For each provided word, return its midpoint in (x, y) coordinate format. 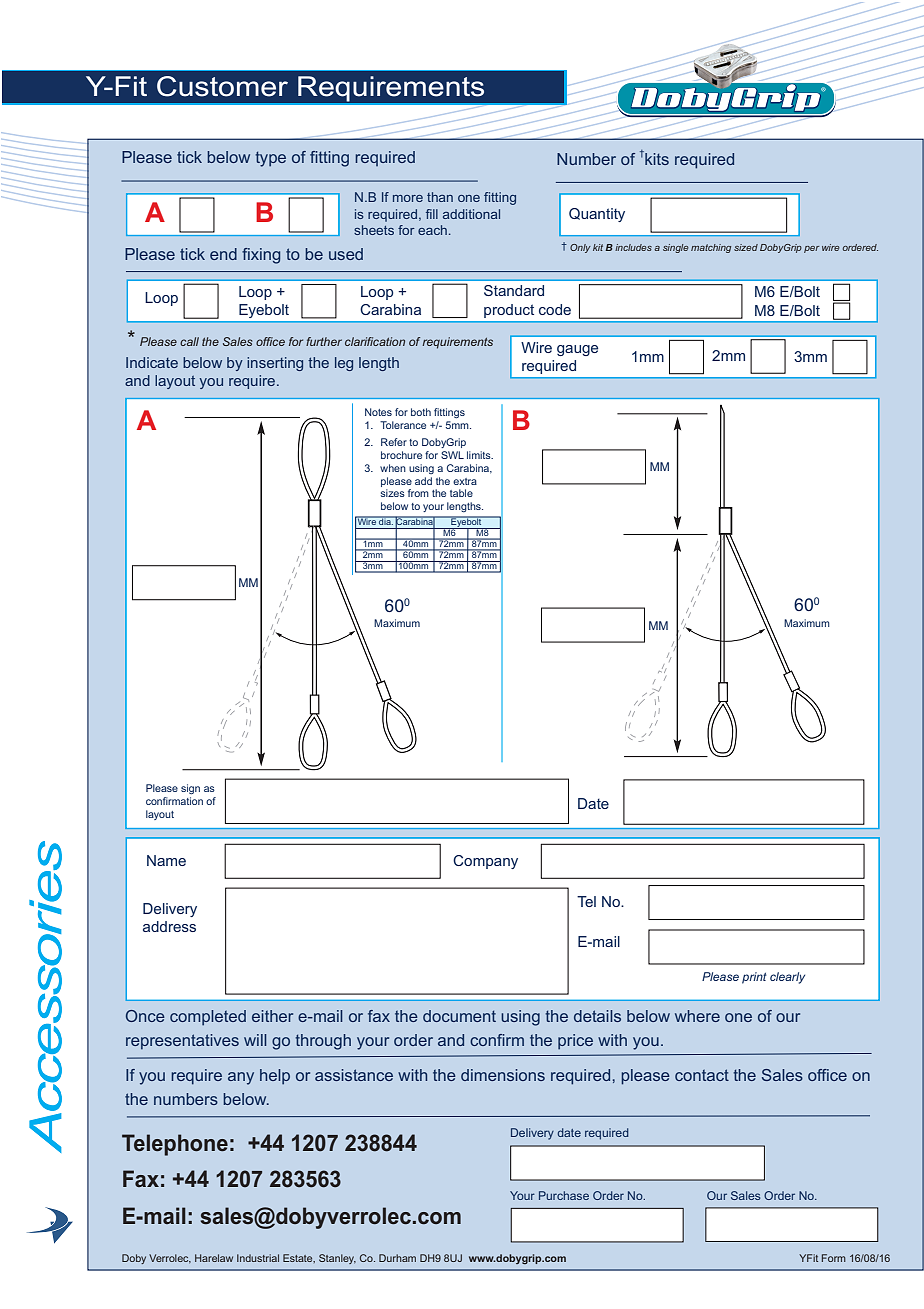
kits (656, 158)
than (440, 197)
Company (485, 862)
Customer (222, 86)
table (461, 493)
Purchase (564, 1195)
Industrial (258, 1258)
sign (190, 789)
